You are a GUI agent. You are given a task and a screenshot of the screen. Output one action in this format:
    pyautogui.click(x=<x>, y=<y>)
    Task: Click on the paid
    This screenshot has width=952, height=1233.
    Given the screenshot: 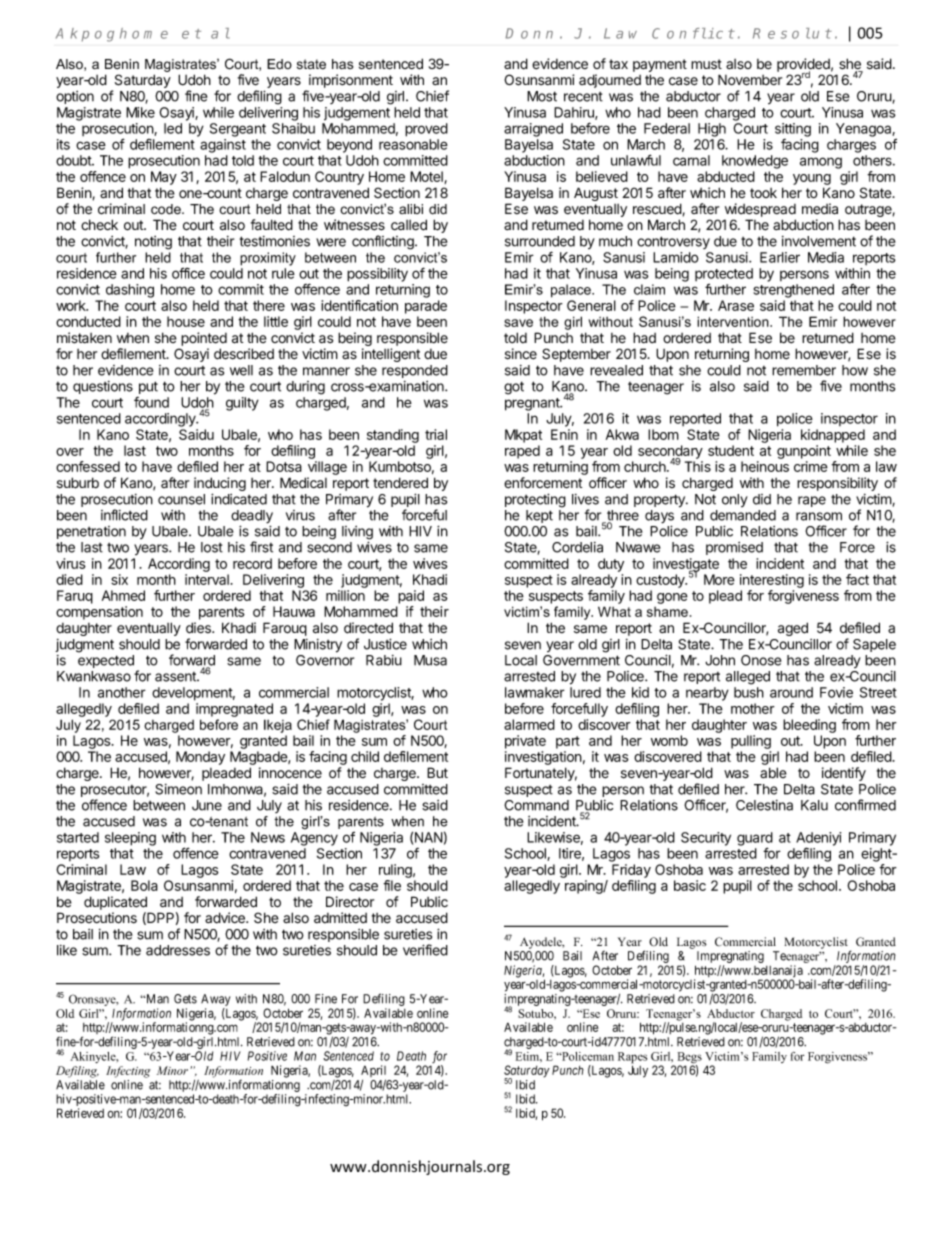 What is the action you would take?
    pyautogui.click(x=411, y=597)
